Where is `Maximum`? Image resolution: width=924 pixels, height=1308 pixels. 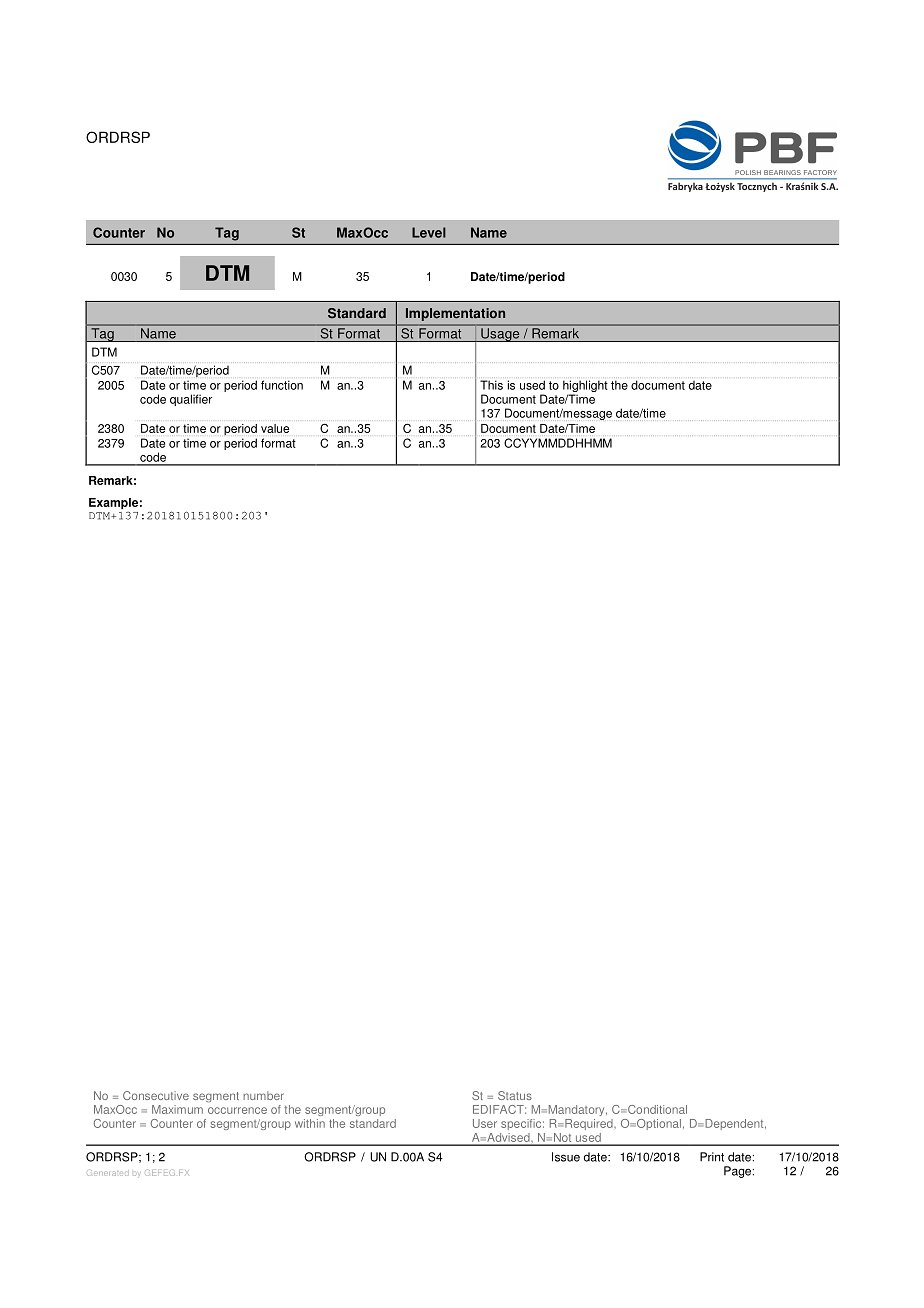
Maximum is located at coordinates (177, 1109).
